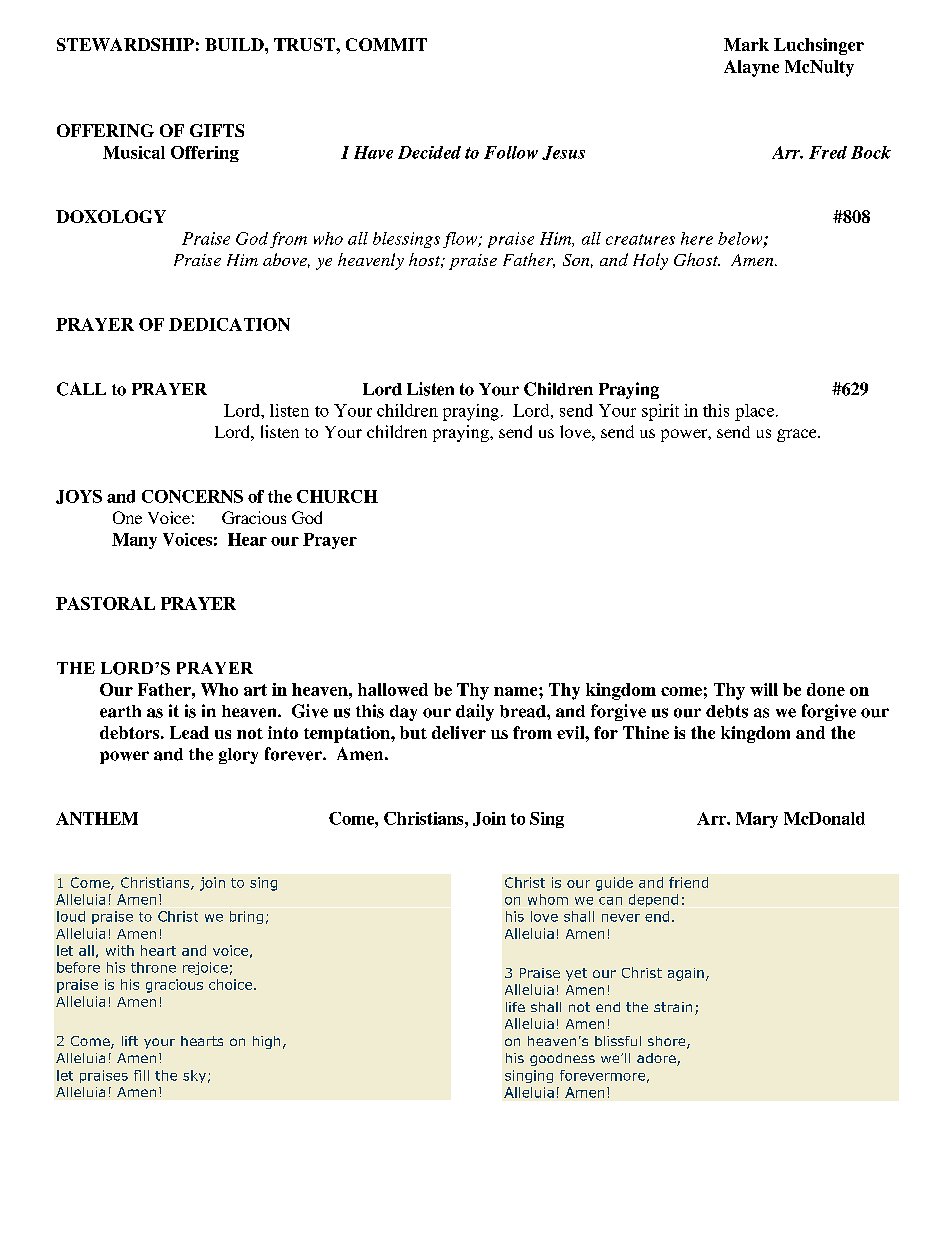 The image size is (952, 1233). Describe the element at coordinates (125, 44) in the screenshot. I see `STEWARDSHIP` at that location.
